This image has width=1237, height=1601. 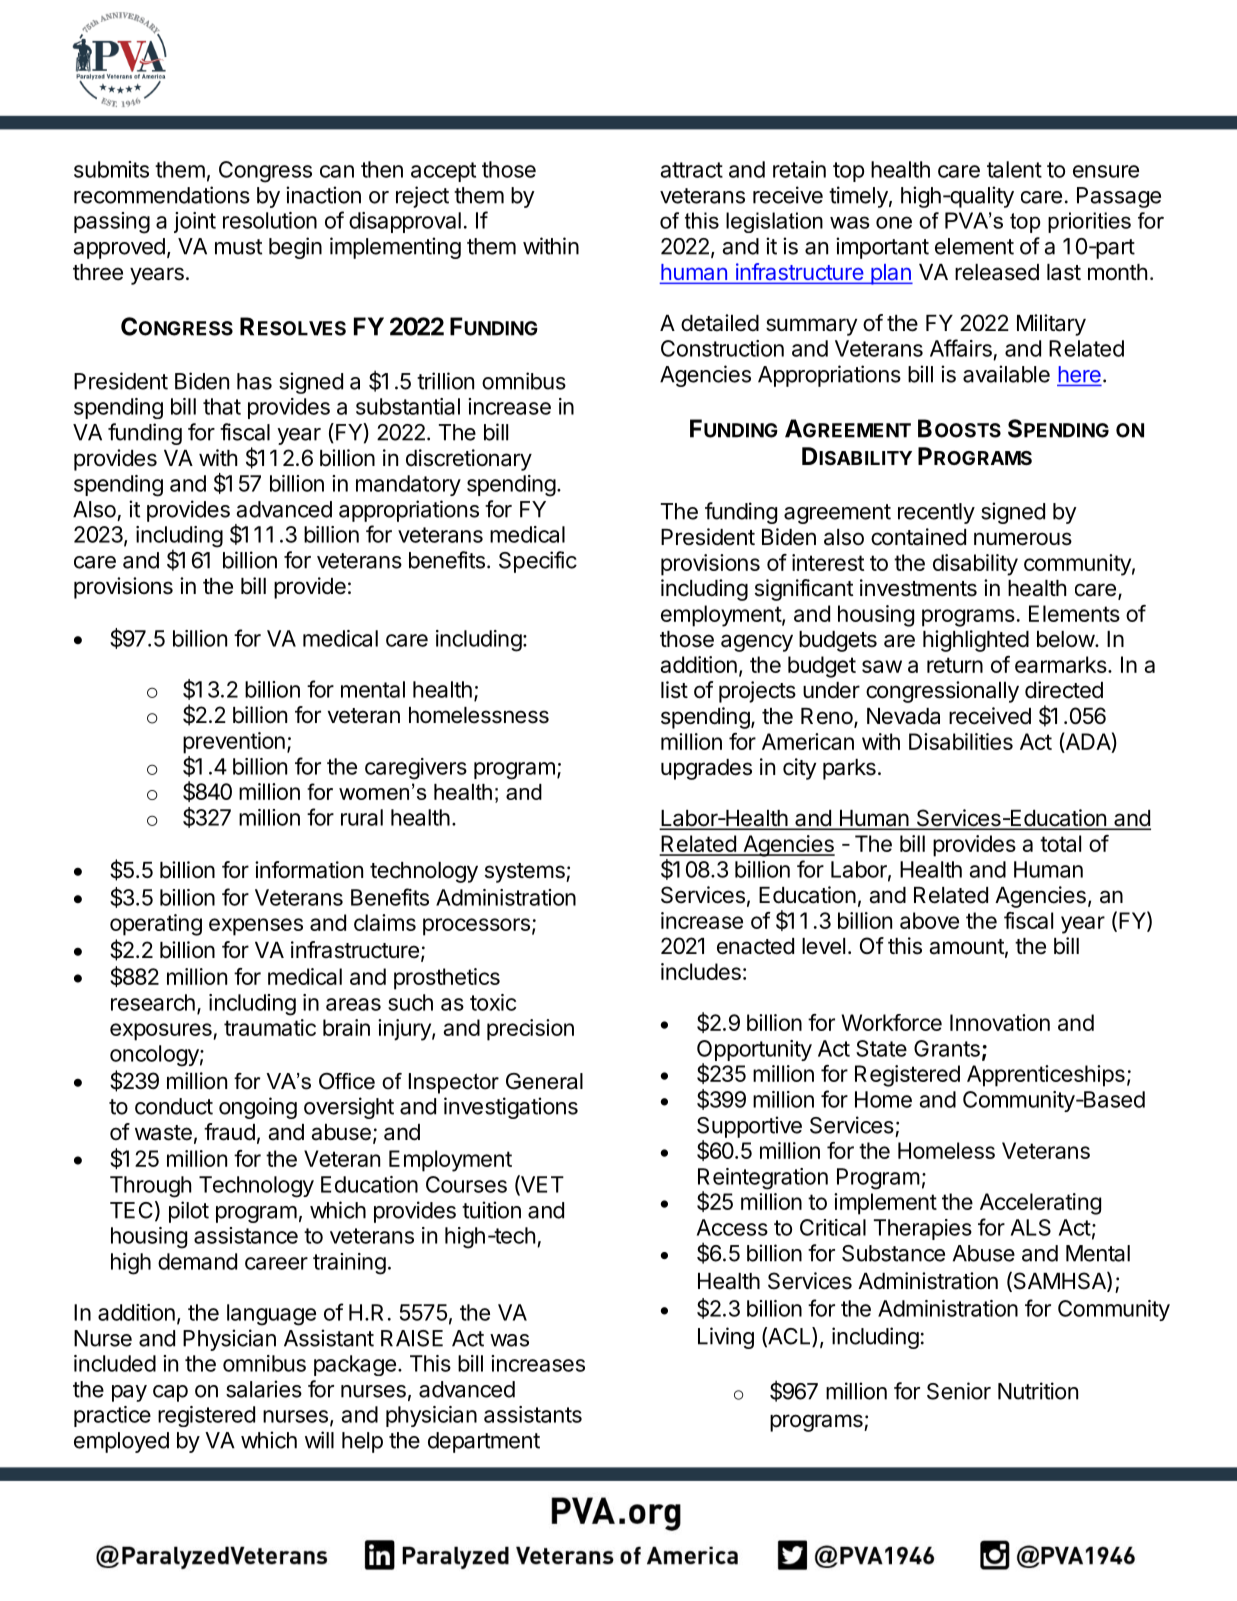 What do you see at coordinates (692, 170) in the image?
I see `attract` at bounding box center [692, 170].
